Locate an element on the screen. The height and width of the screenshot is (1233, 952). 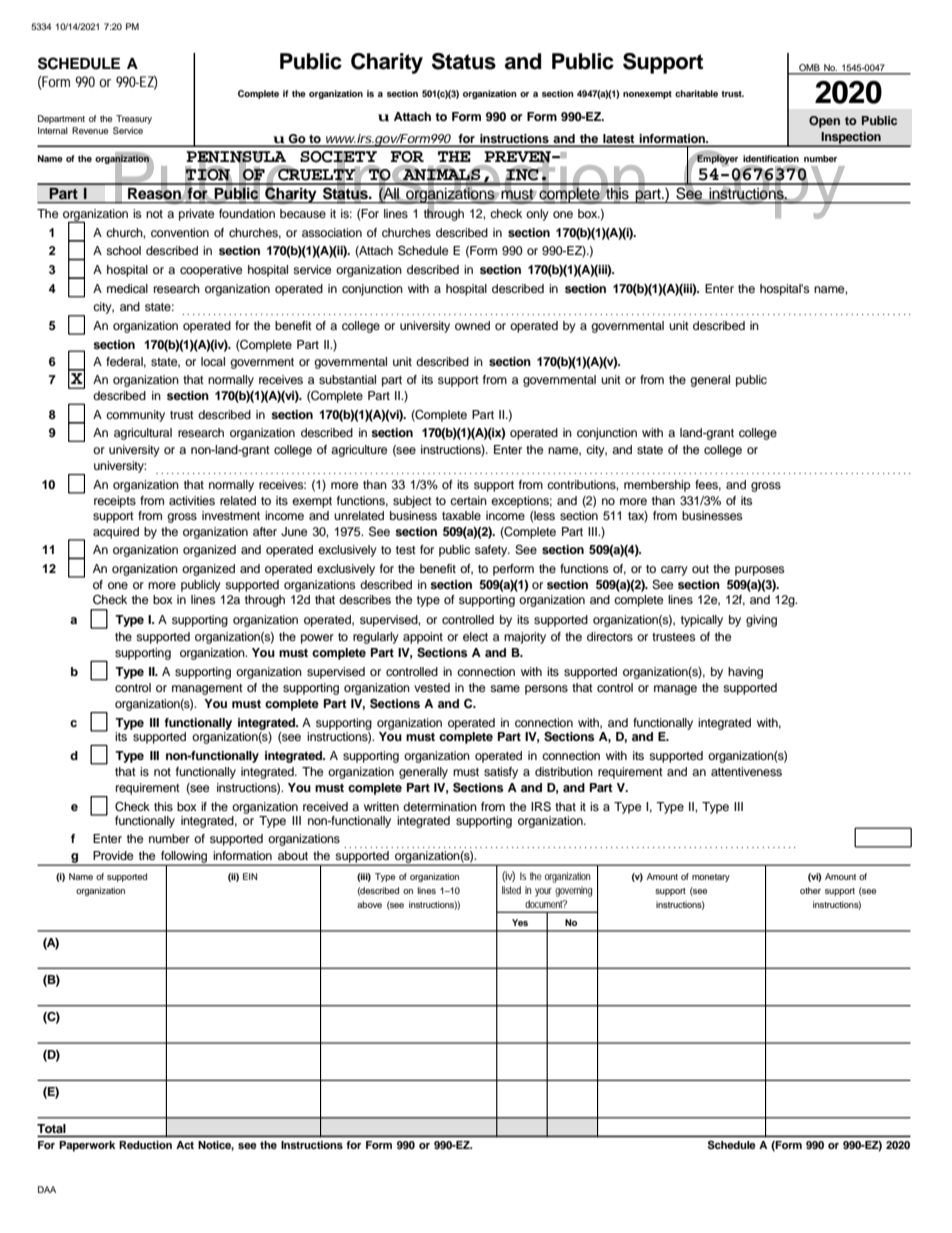
charitable is located at coordinates (696, 93).
